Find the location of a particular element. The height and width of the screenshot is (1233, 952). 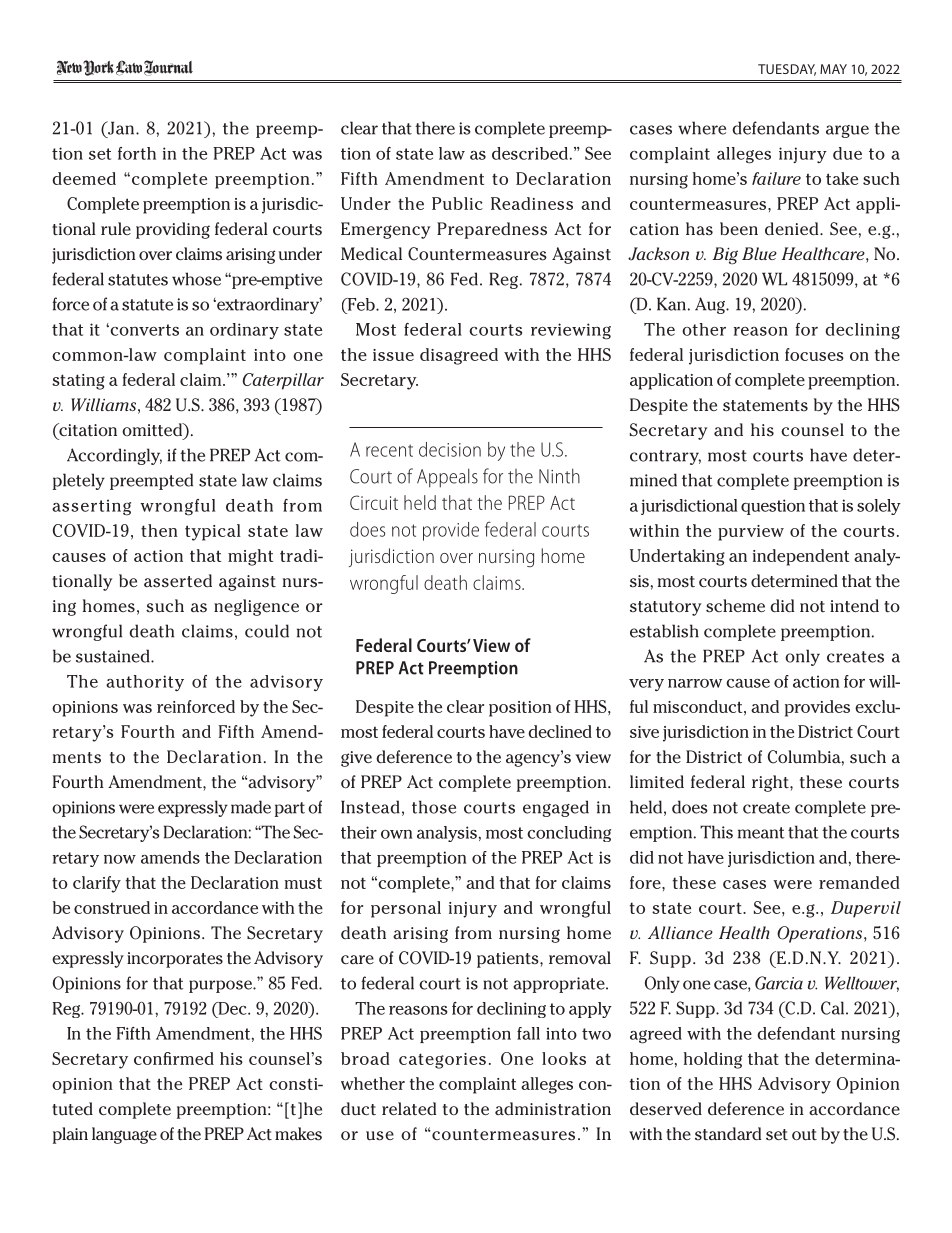

TUESDAY is located at coordinates (787, 70).
